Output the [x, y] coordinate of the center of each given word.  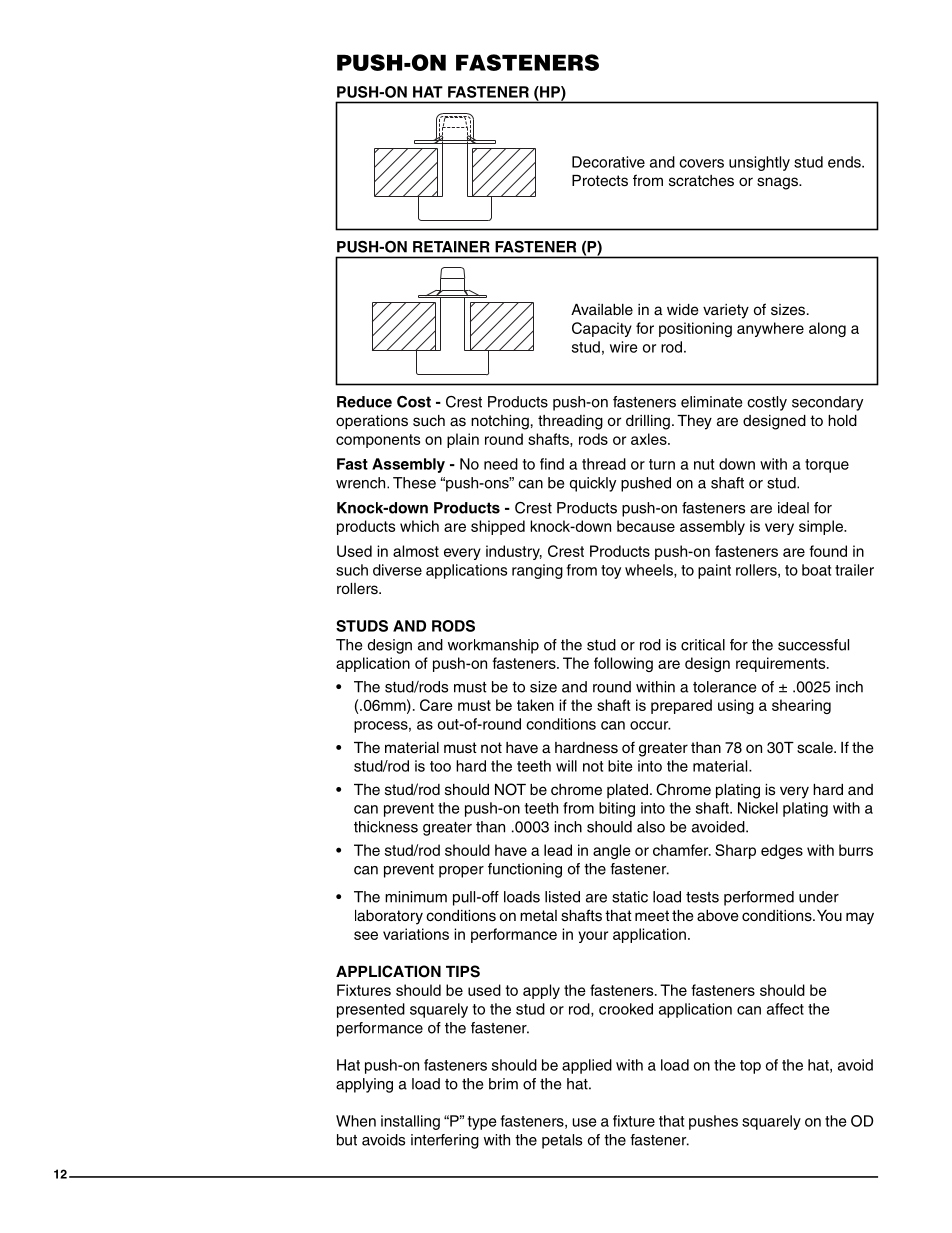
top [750, 1067]
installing [410, 1122]
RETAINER [451, 247]
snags [778, 183]
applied [587, 1066]
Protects [600, 181]
